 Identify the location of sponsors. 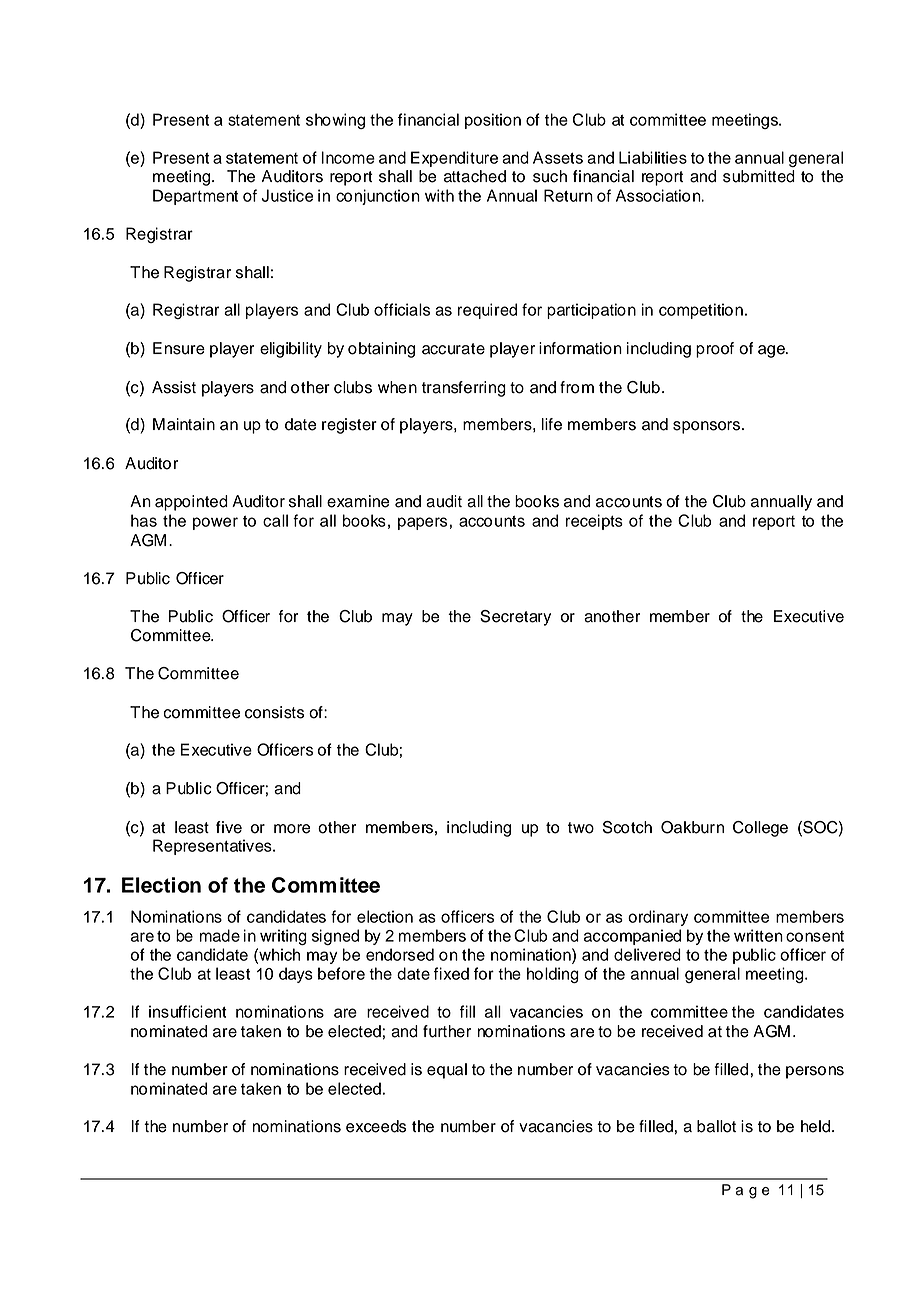
(708, 427).
